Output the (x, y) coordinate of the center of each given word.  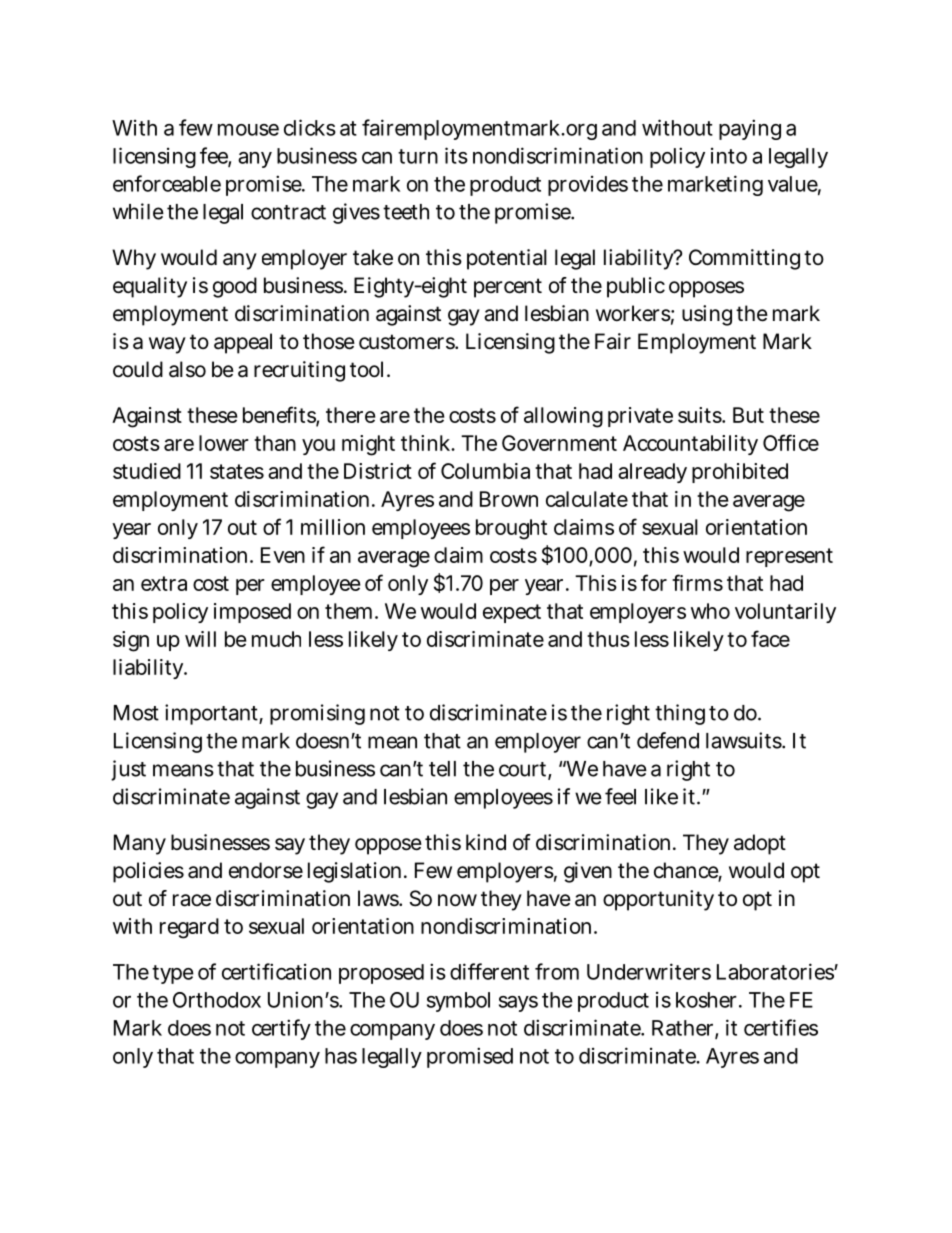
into (729, 156)
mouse (248, 129)
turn (418, 156)
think (427, 443)
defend (668, 740)
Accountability (690, 445)
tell (442, 769)
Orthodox (217, 1000)
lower (224, 443)
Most (136, 713)
